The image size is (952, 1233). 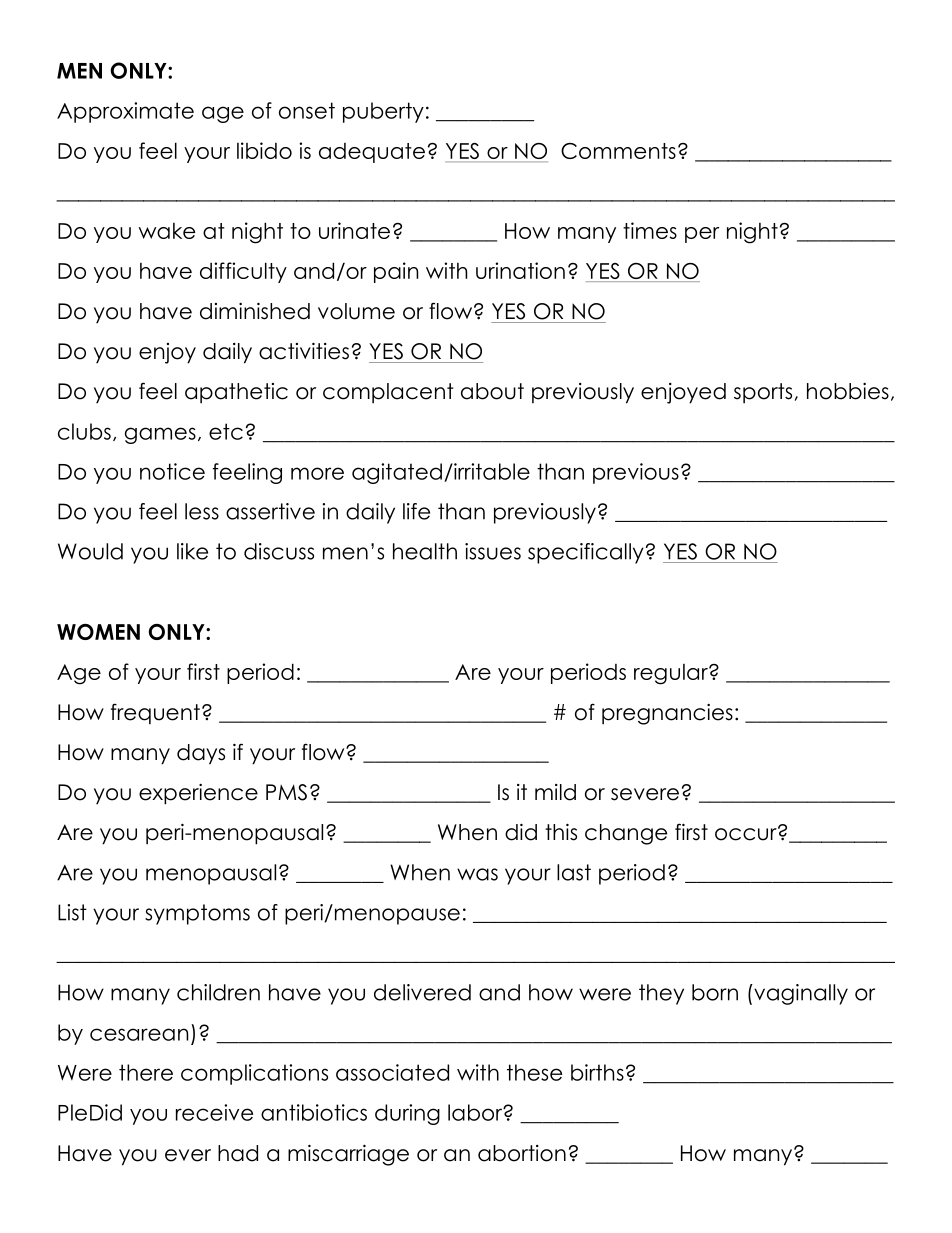 I want to click on apathetic, so click(x=236, y=393).
